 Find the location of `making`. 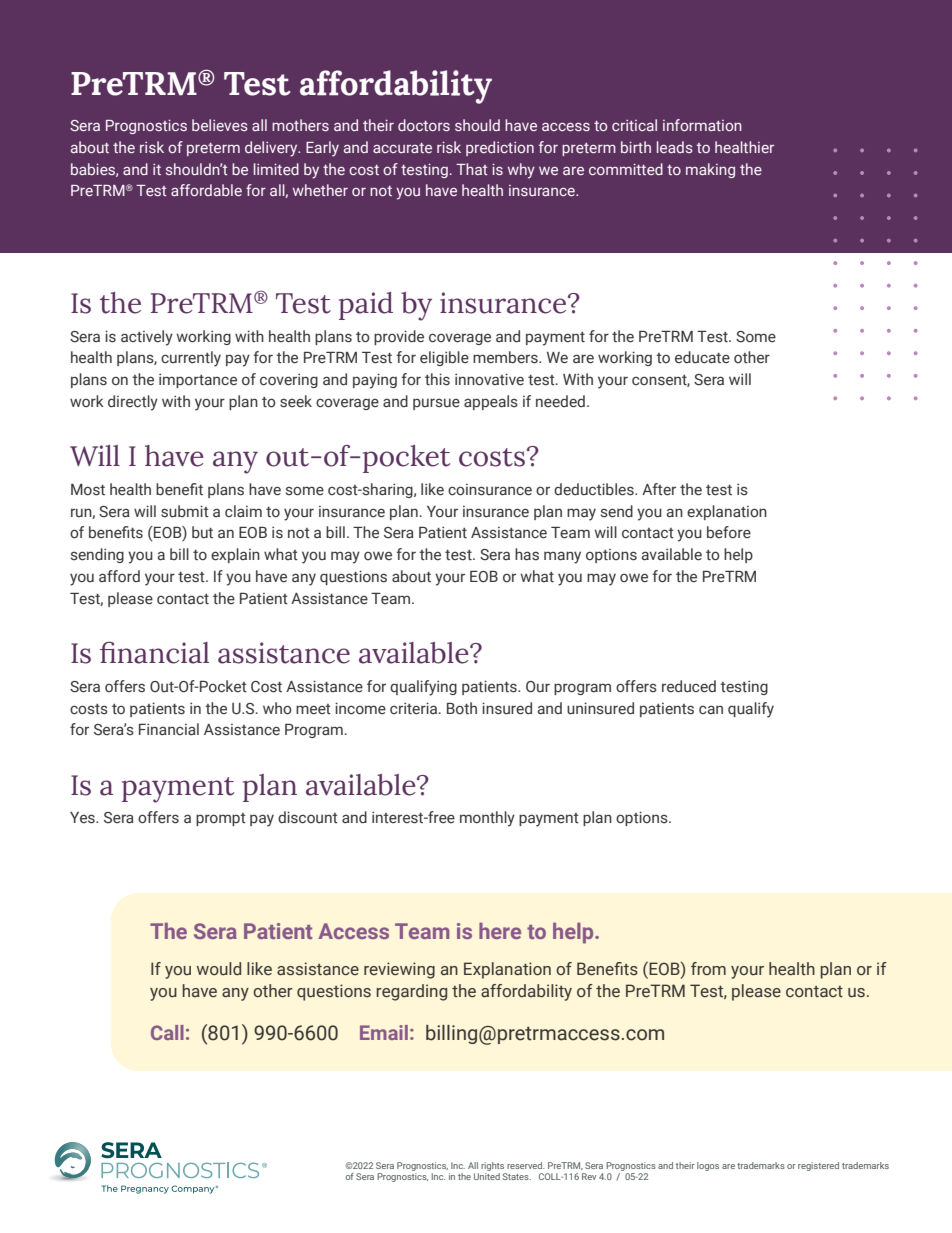

making is located at coordinates (710, 170).
